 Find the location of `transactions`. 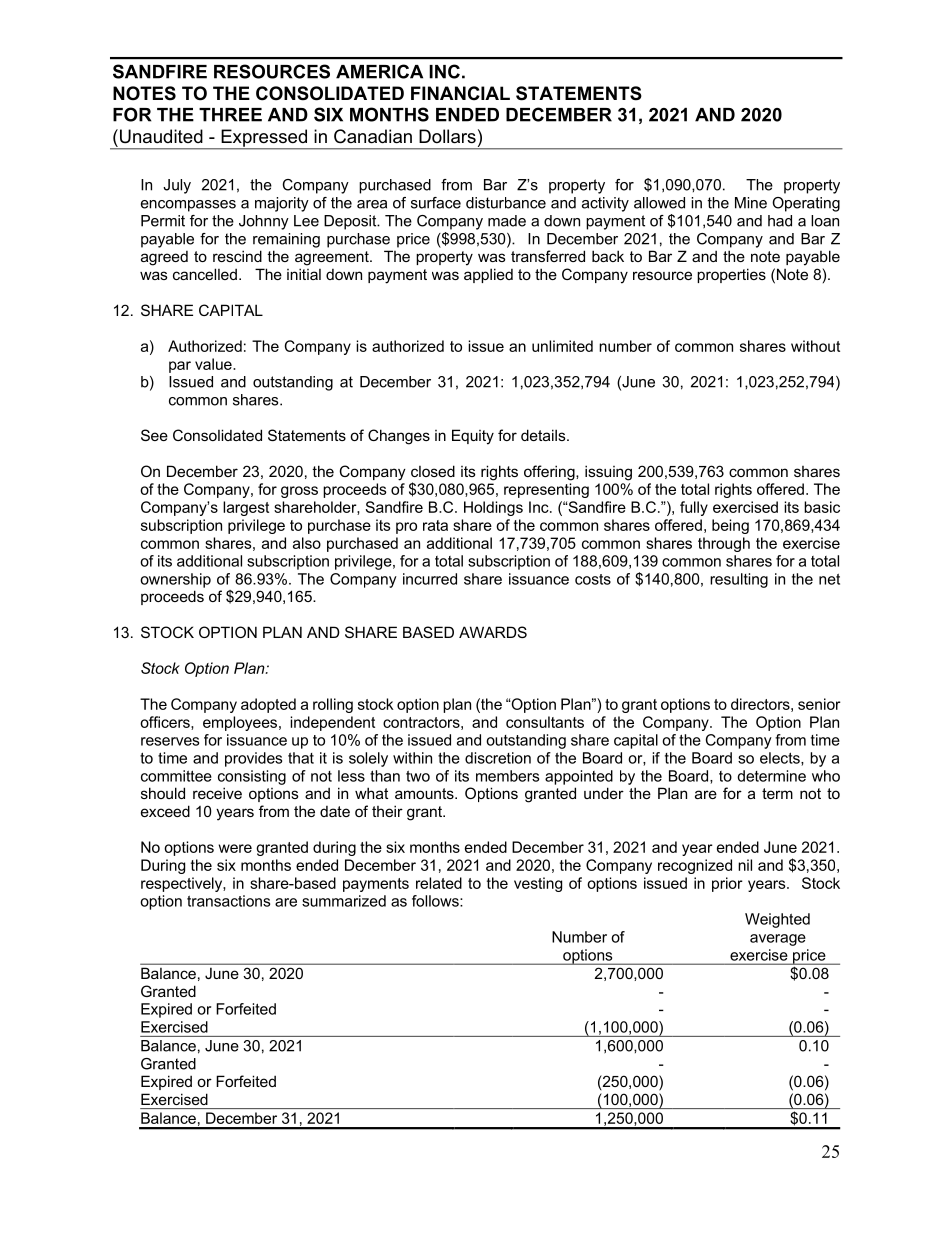

transactions is located at coordinates (228, 901).
